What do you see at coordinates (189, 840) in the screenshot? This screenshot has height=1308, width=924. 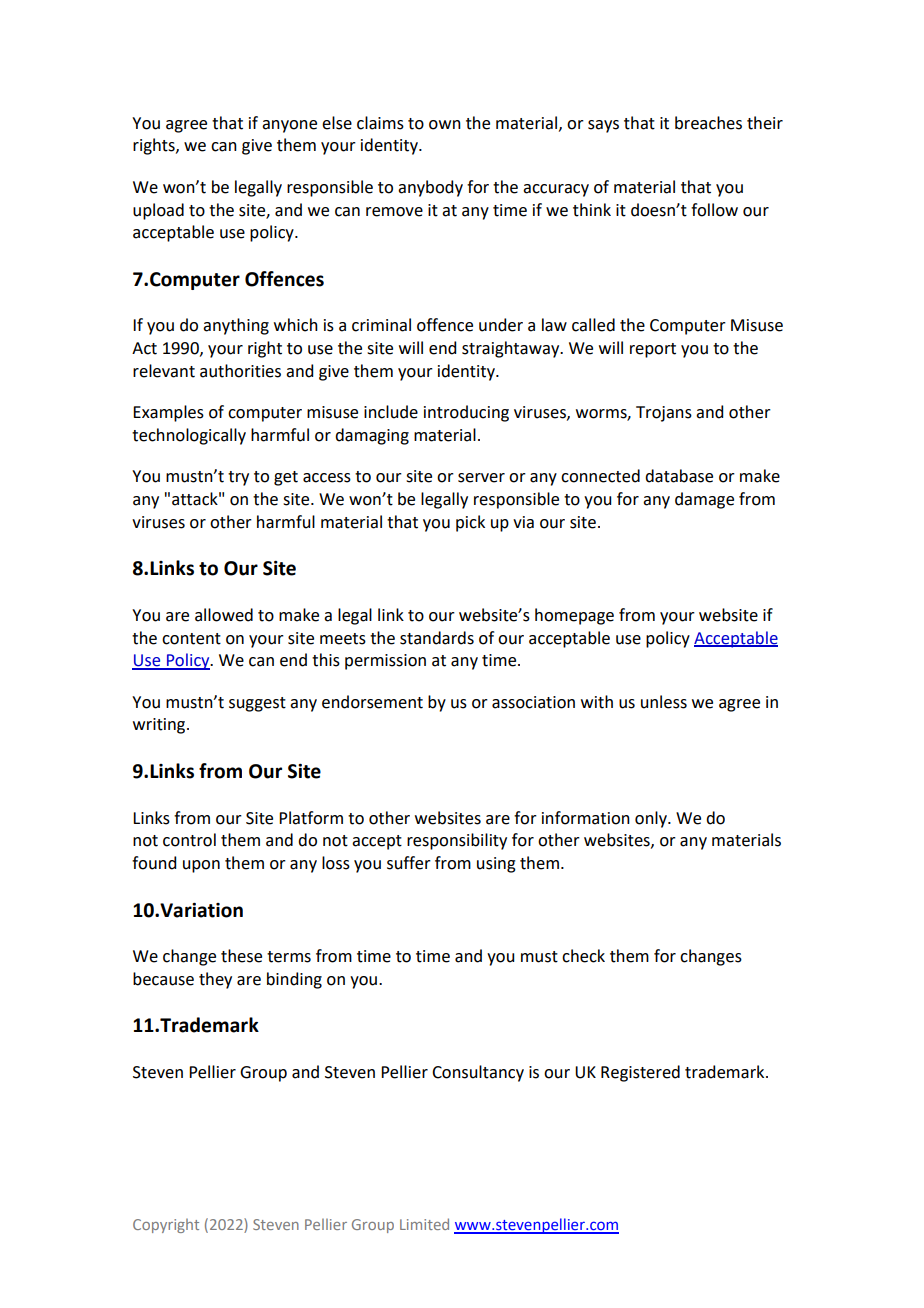 I see `control` at bounding box center [189, 840].
